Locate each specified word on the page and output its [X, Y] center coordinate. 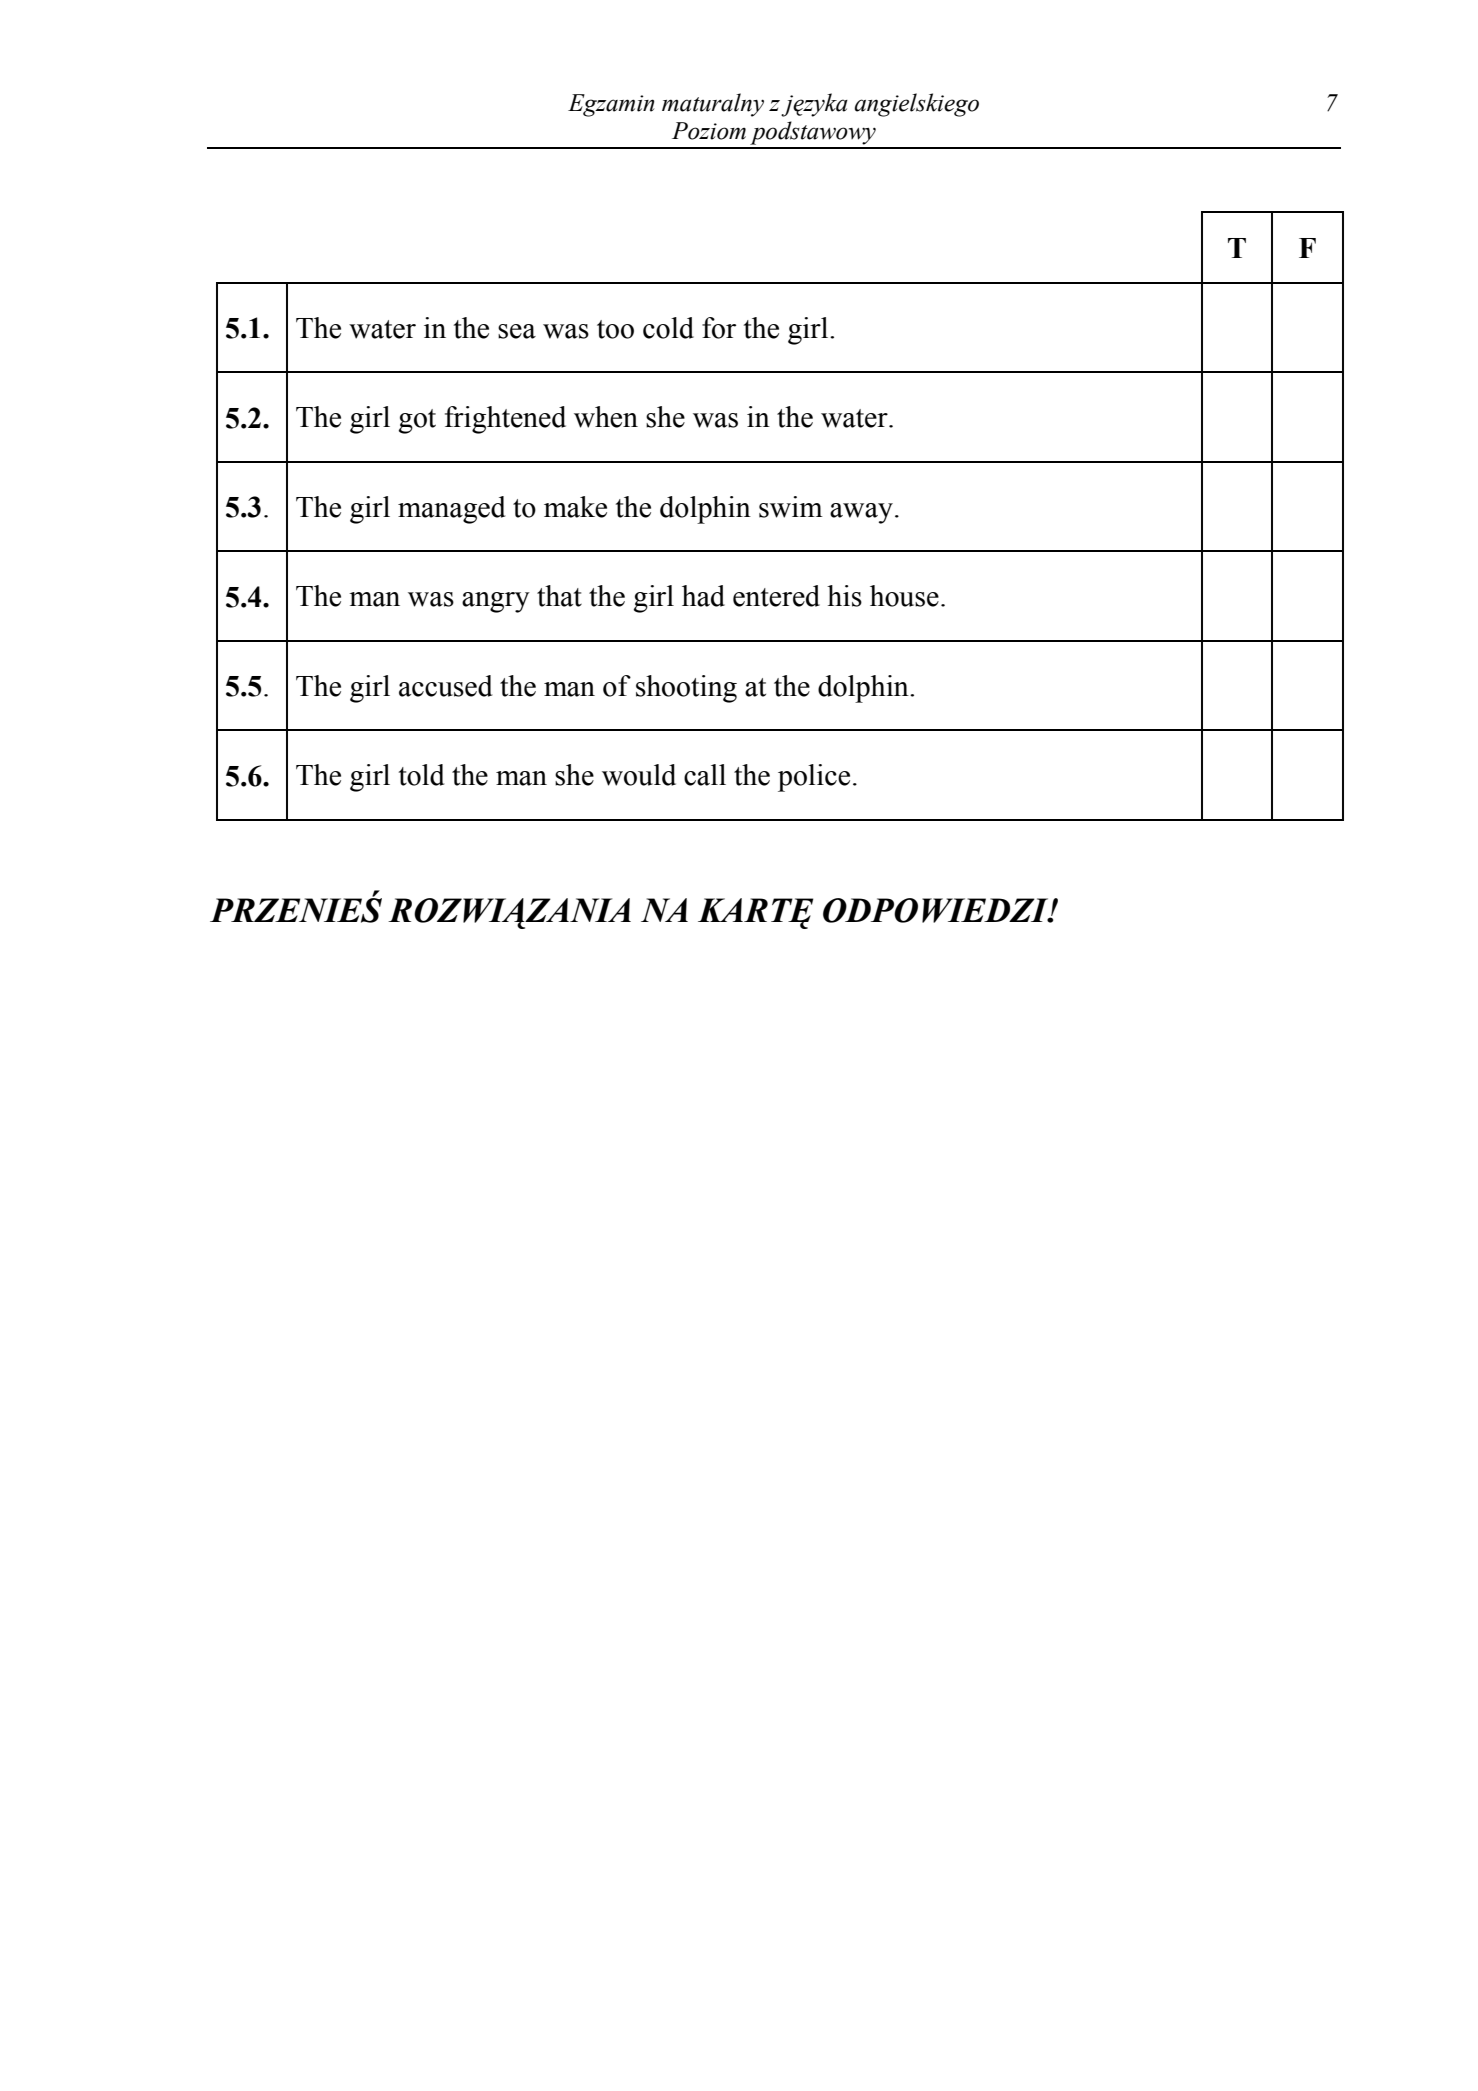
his [844, 596]
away [861, 513]
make [575, 507]
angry [496, 602]
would [639, 775]
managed [451, 510]
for [719, 328]
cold [668, 328]
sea [517, 331]
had [703, 596]
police [814, 778]
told [421, 775]
